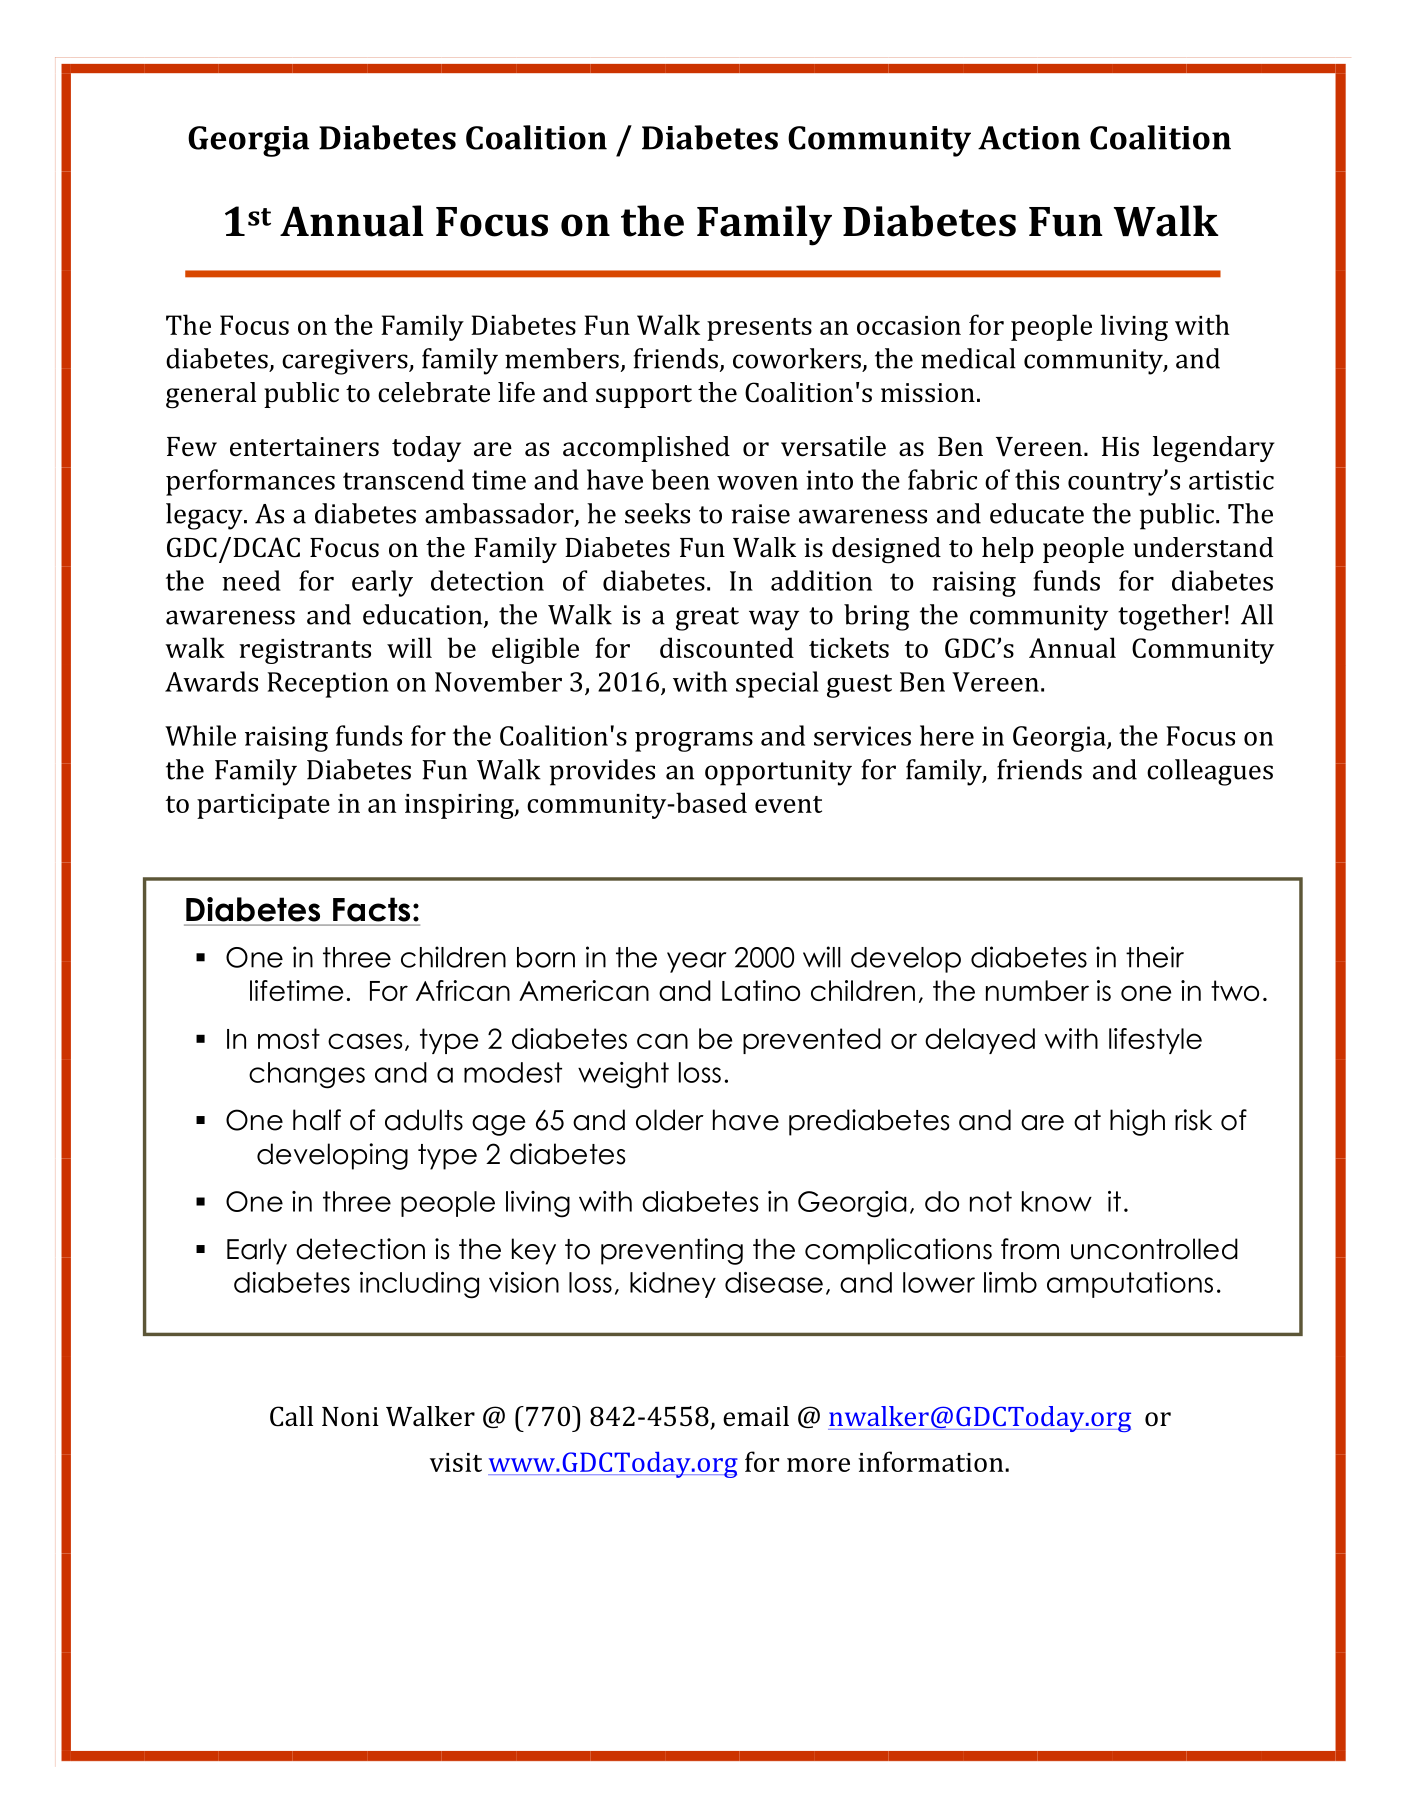 The height and width of the screenshot is (1820, 1407). I want to click on Action, so click(1029, 138).
